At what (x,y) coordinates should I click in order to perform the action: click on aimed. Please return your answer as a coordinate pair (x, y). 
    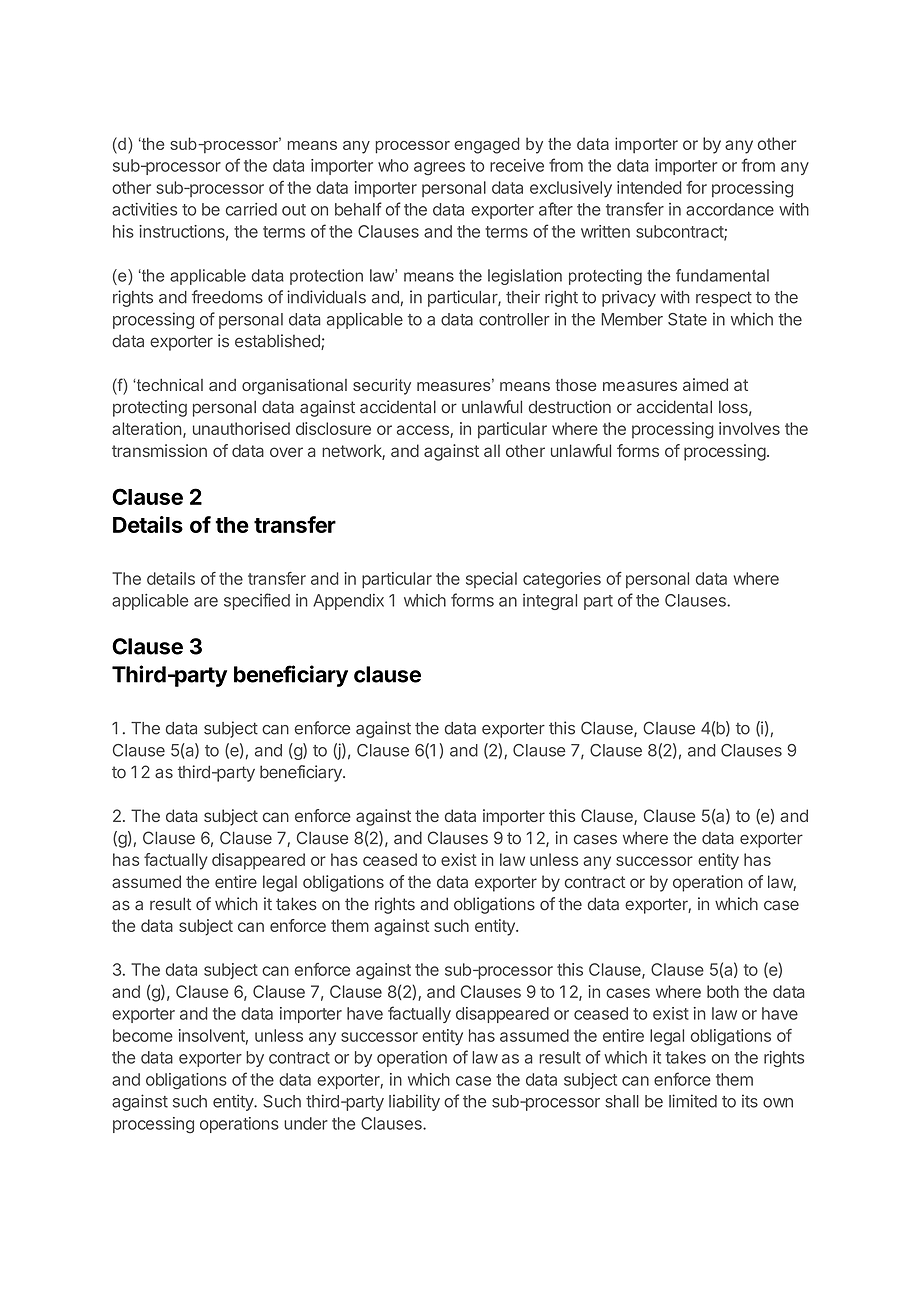
    Looking at the image, I should click on (705, 384).
